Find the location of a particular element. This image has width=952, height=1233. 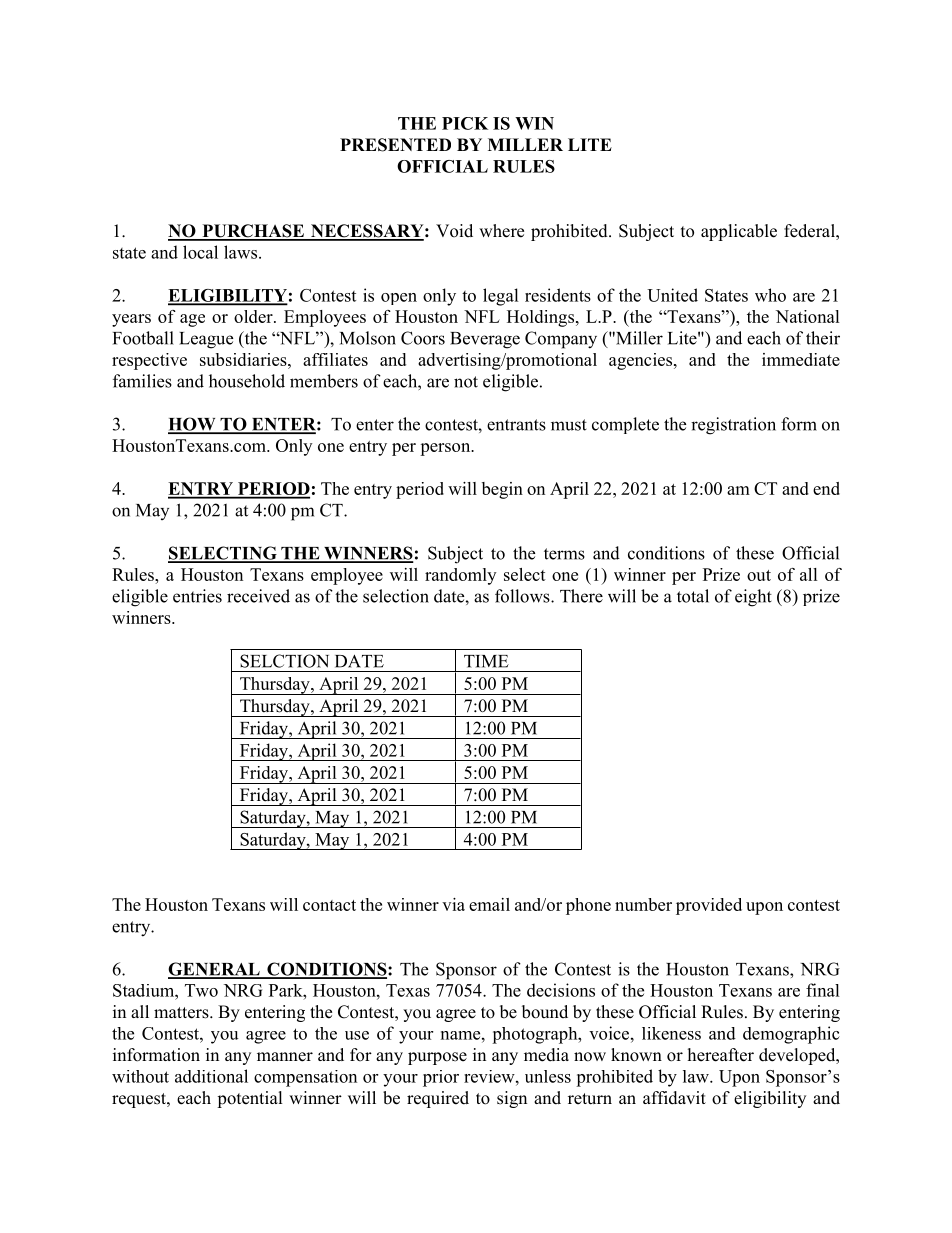

PURCHASE is located at coordinates (253, 232).
